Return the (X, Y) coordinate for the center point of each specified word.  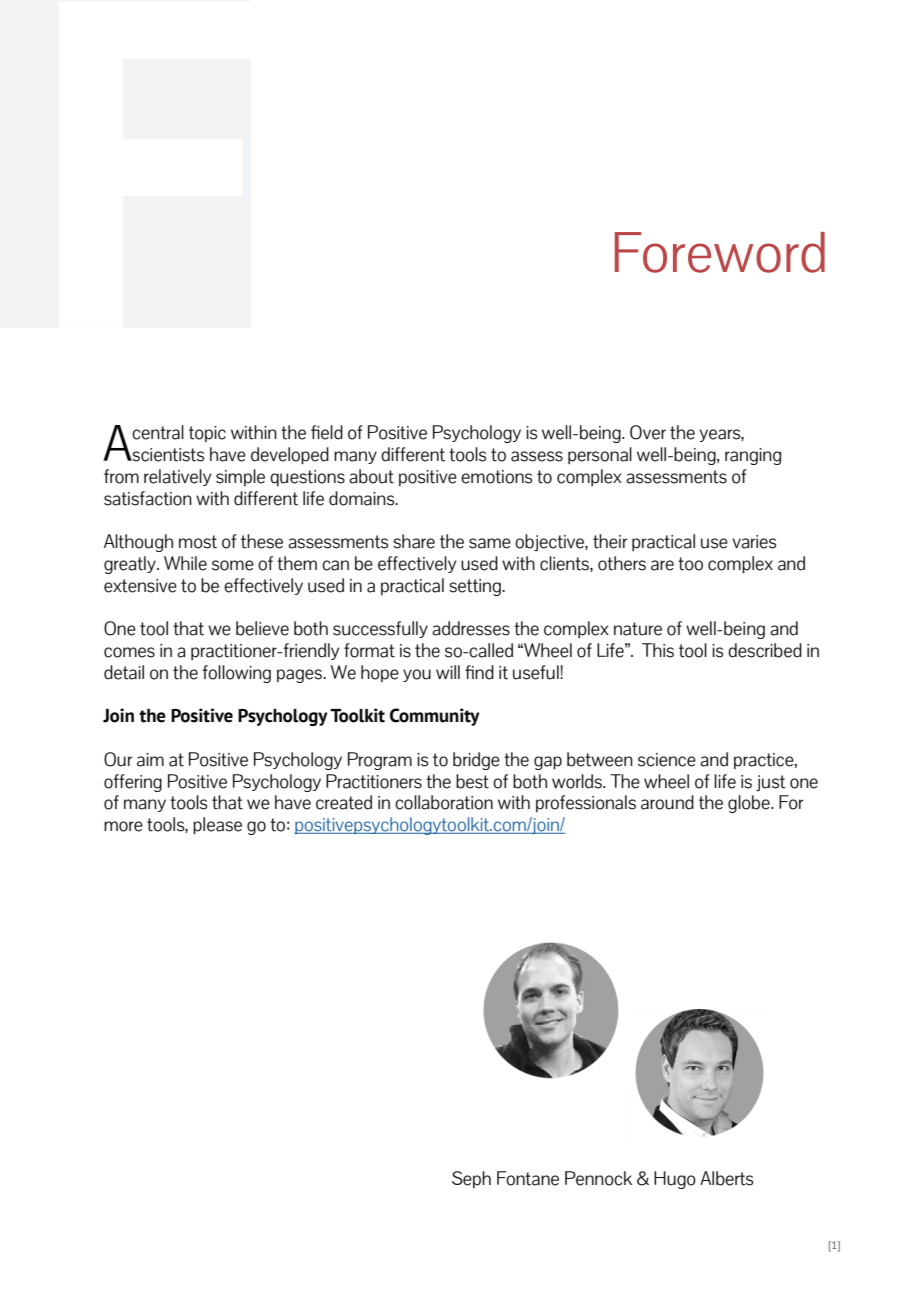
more (123, 826)
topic (207, 434)
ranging (753, 456)
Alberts (726, 1178)
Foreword (720, 252)
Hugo (675, 1180)
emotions (496, 477)
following (236, 674)
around (667, 802)
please (217, 826)
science (667, 760)
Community (435, 717)
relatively (177, 477)
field (327, 432)
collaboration (444, 802)
